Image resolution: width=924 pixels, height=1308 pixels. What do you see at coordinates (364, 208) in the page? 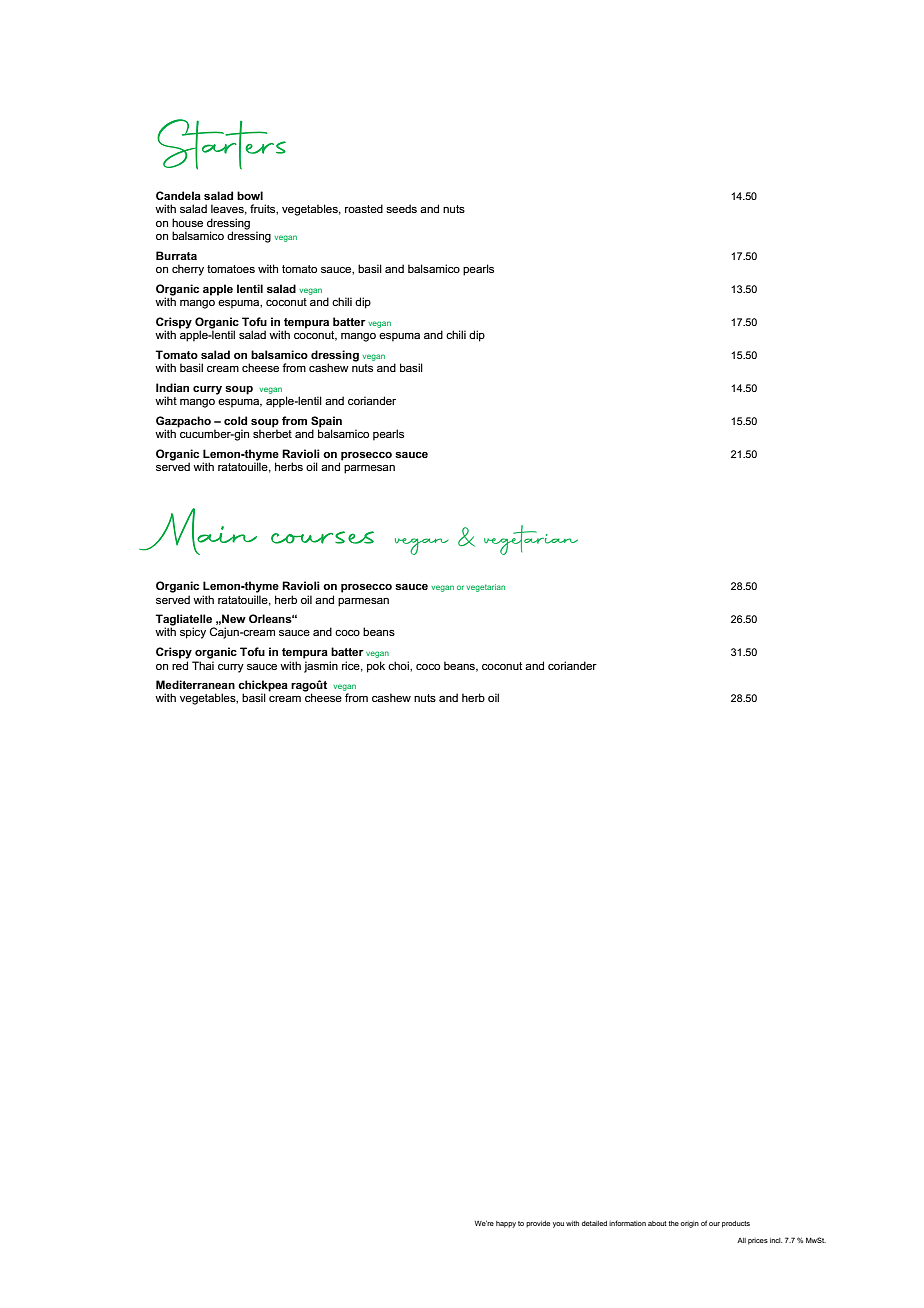
I see `roasted` at bounding box center [364, 208].
